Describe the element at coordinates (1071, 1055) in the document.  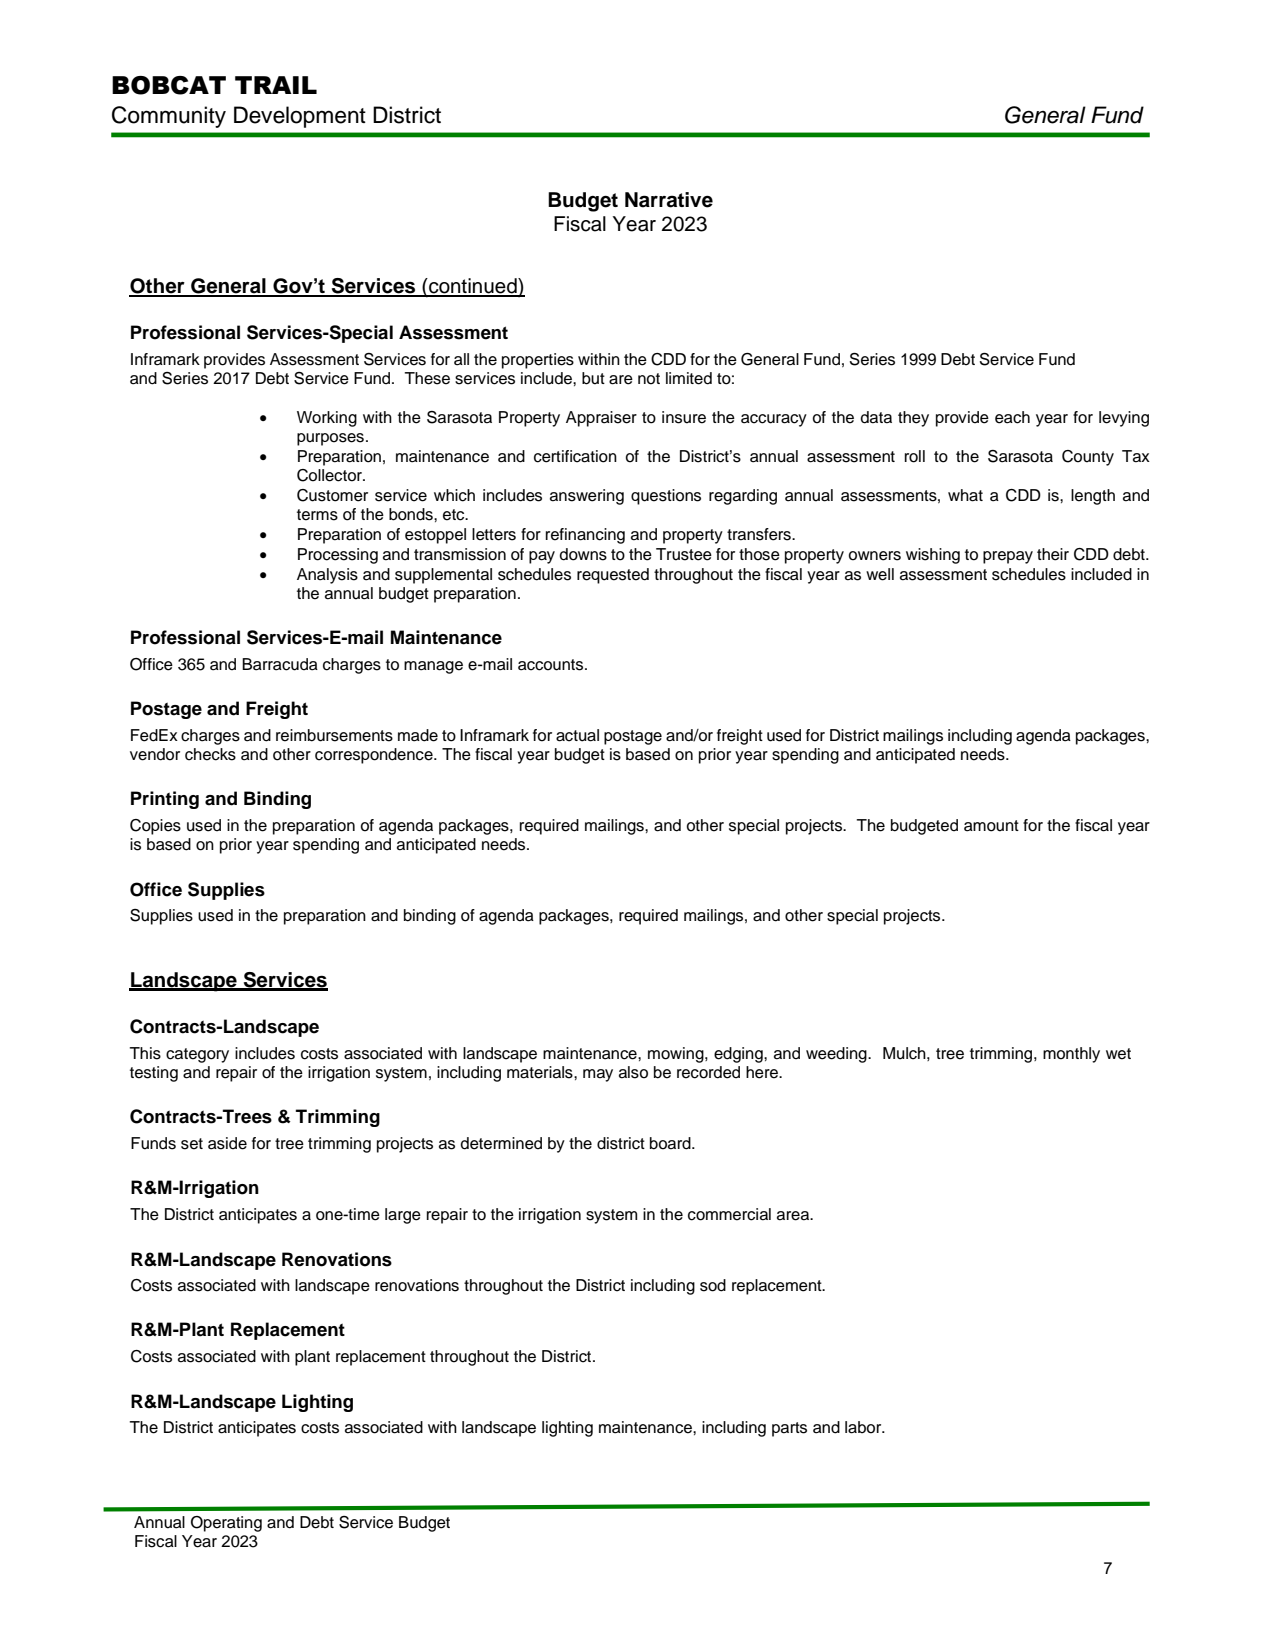
I see `monthly` at that location.
